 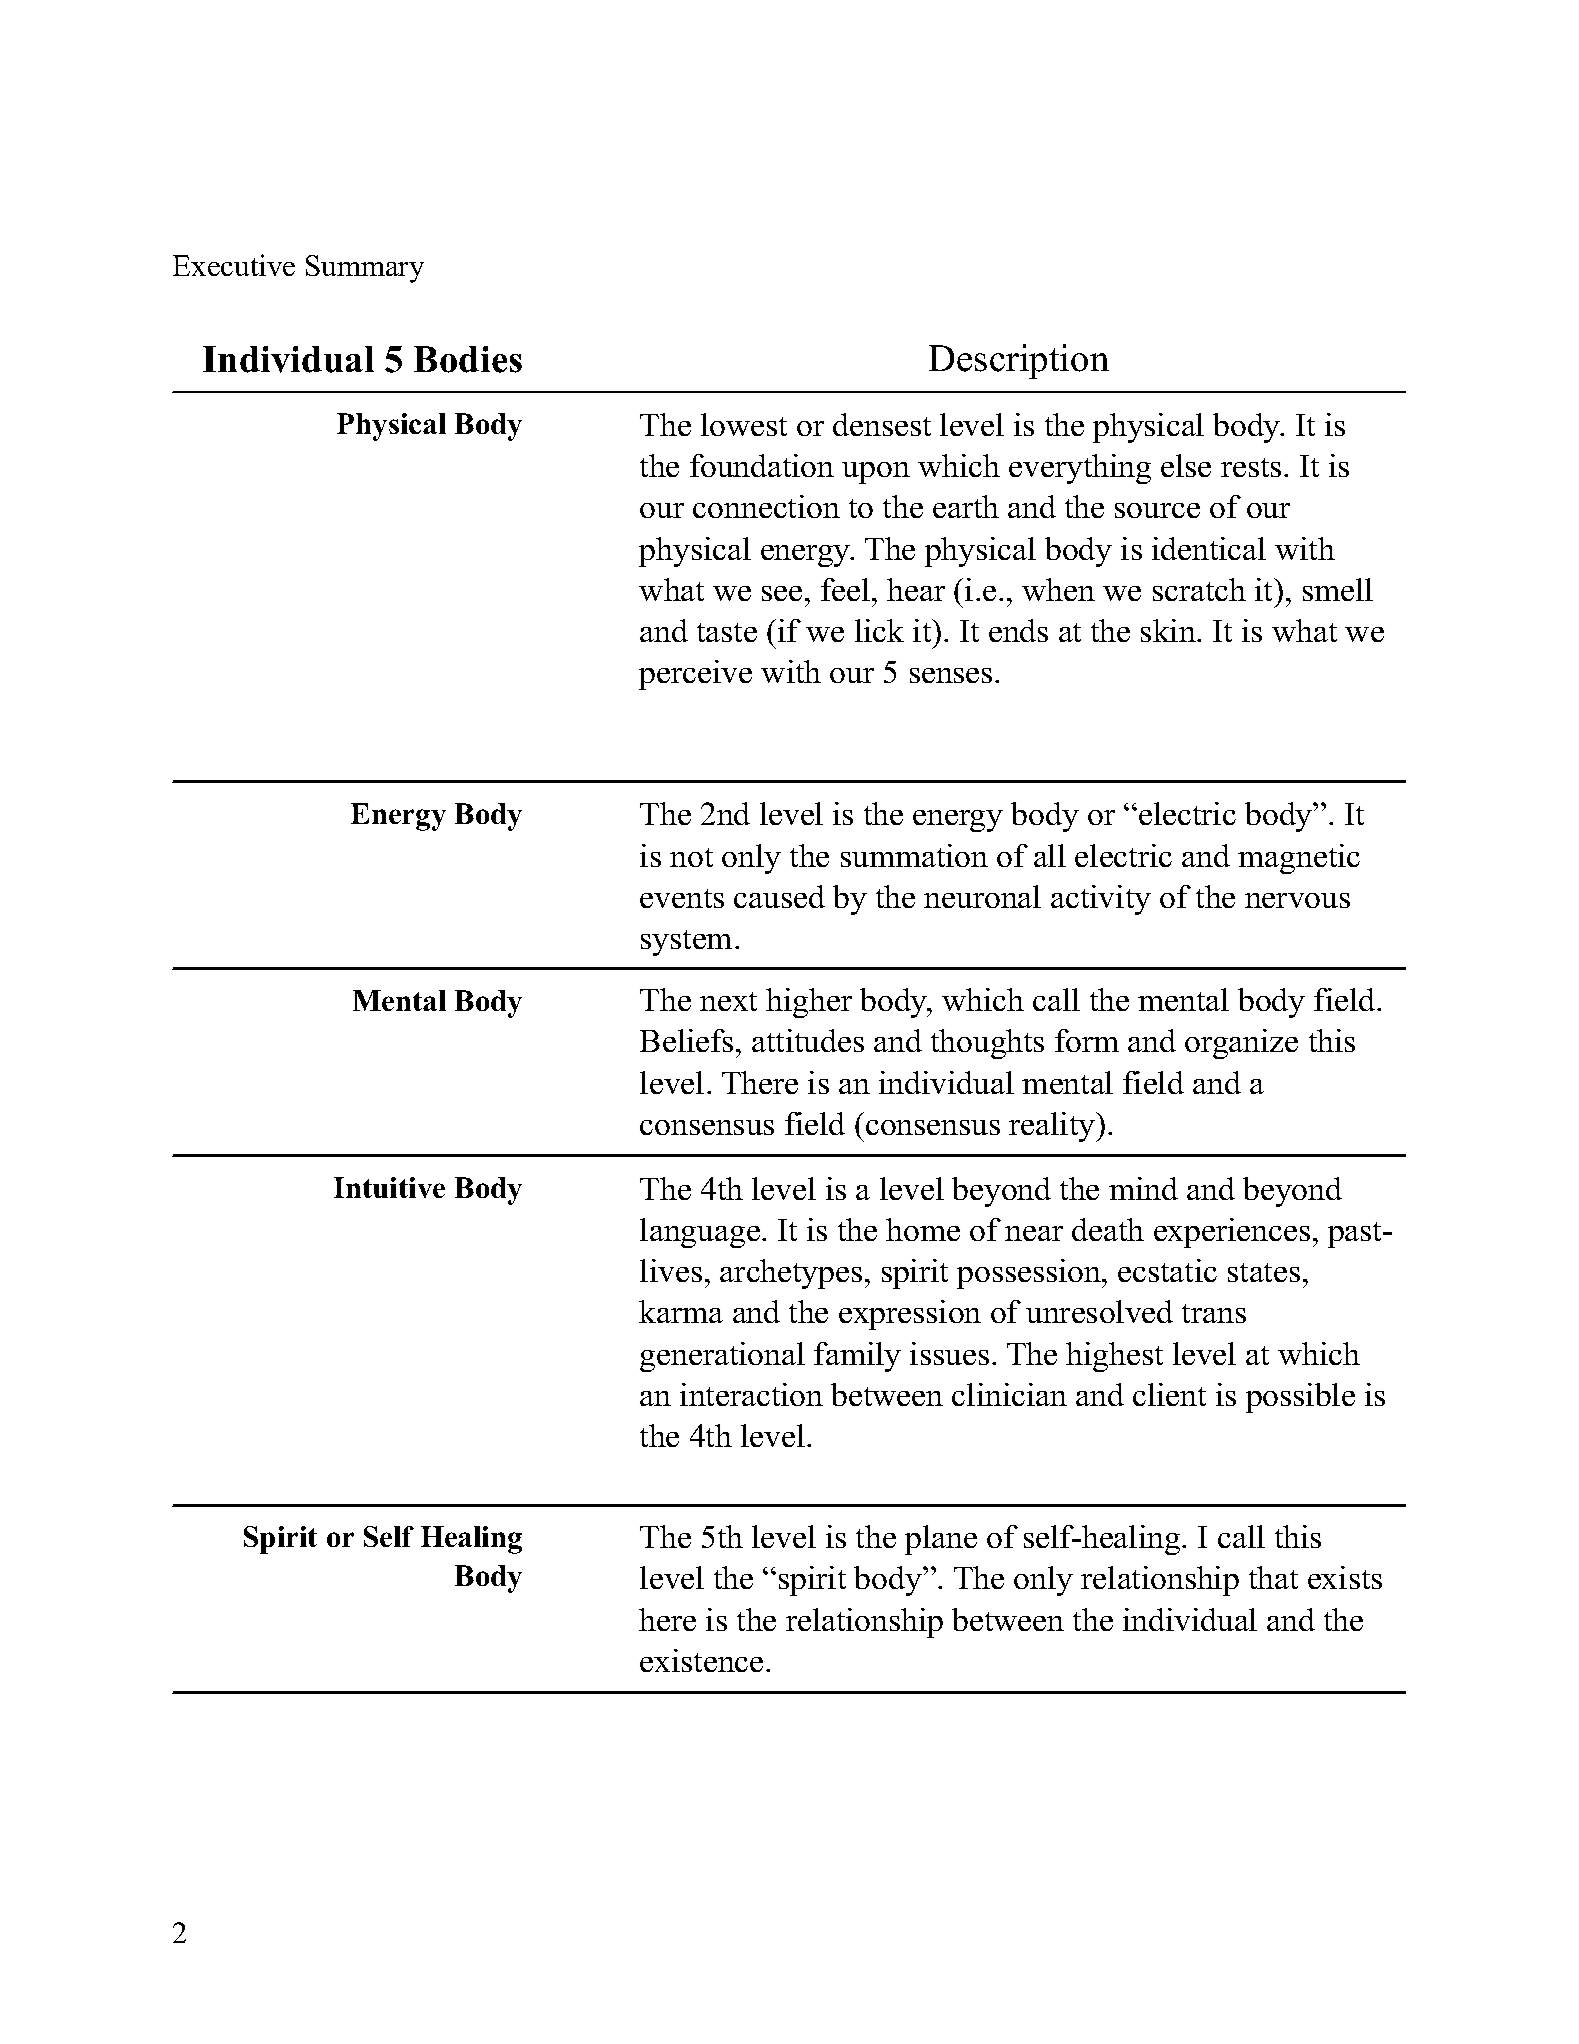 I want to click on language, so click(x=700, y=1233).
